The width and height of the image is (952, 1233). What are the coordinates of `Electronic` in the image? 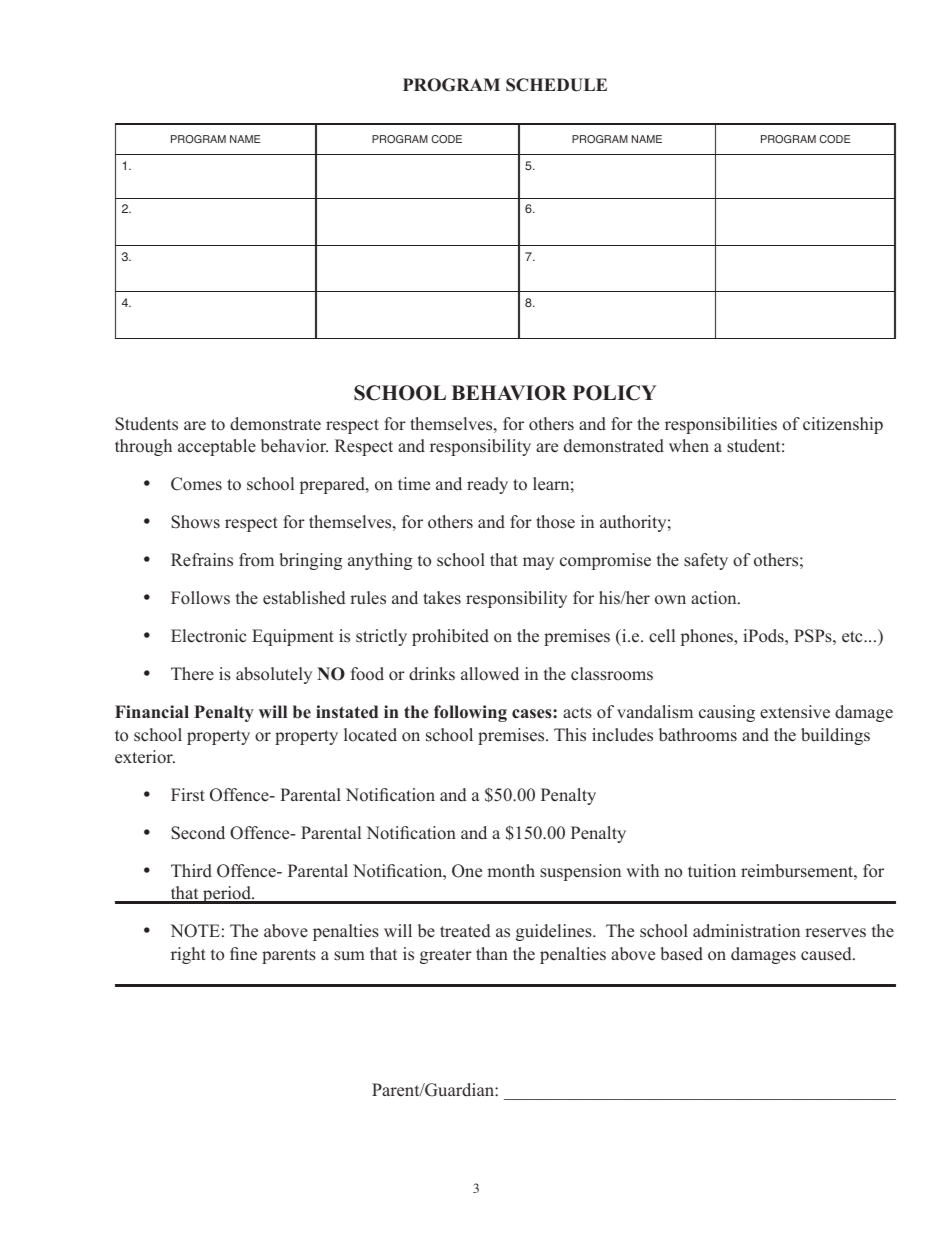 It's located at (208, 636).
